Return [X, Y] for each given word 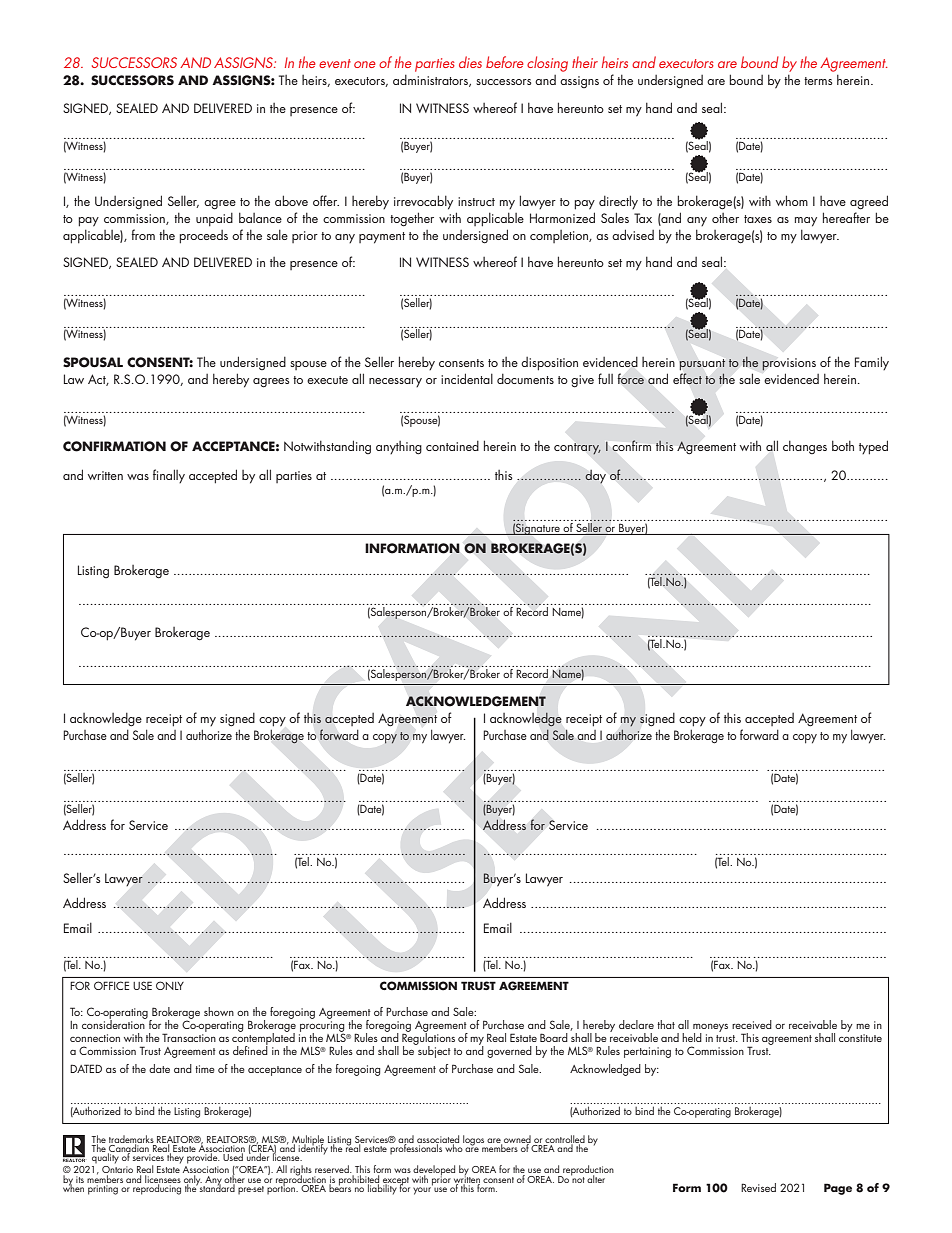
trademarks [131, 1140]
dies [470, 62]
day [595, 476]
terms [818, 81]
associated [438, 1140]
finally [169, 476]
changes [805, 447]
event [335, 63]
